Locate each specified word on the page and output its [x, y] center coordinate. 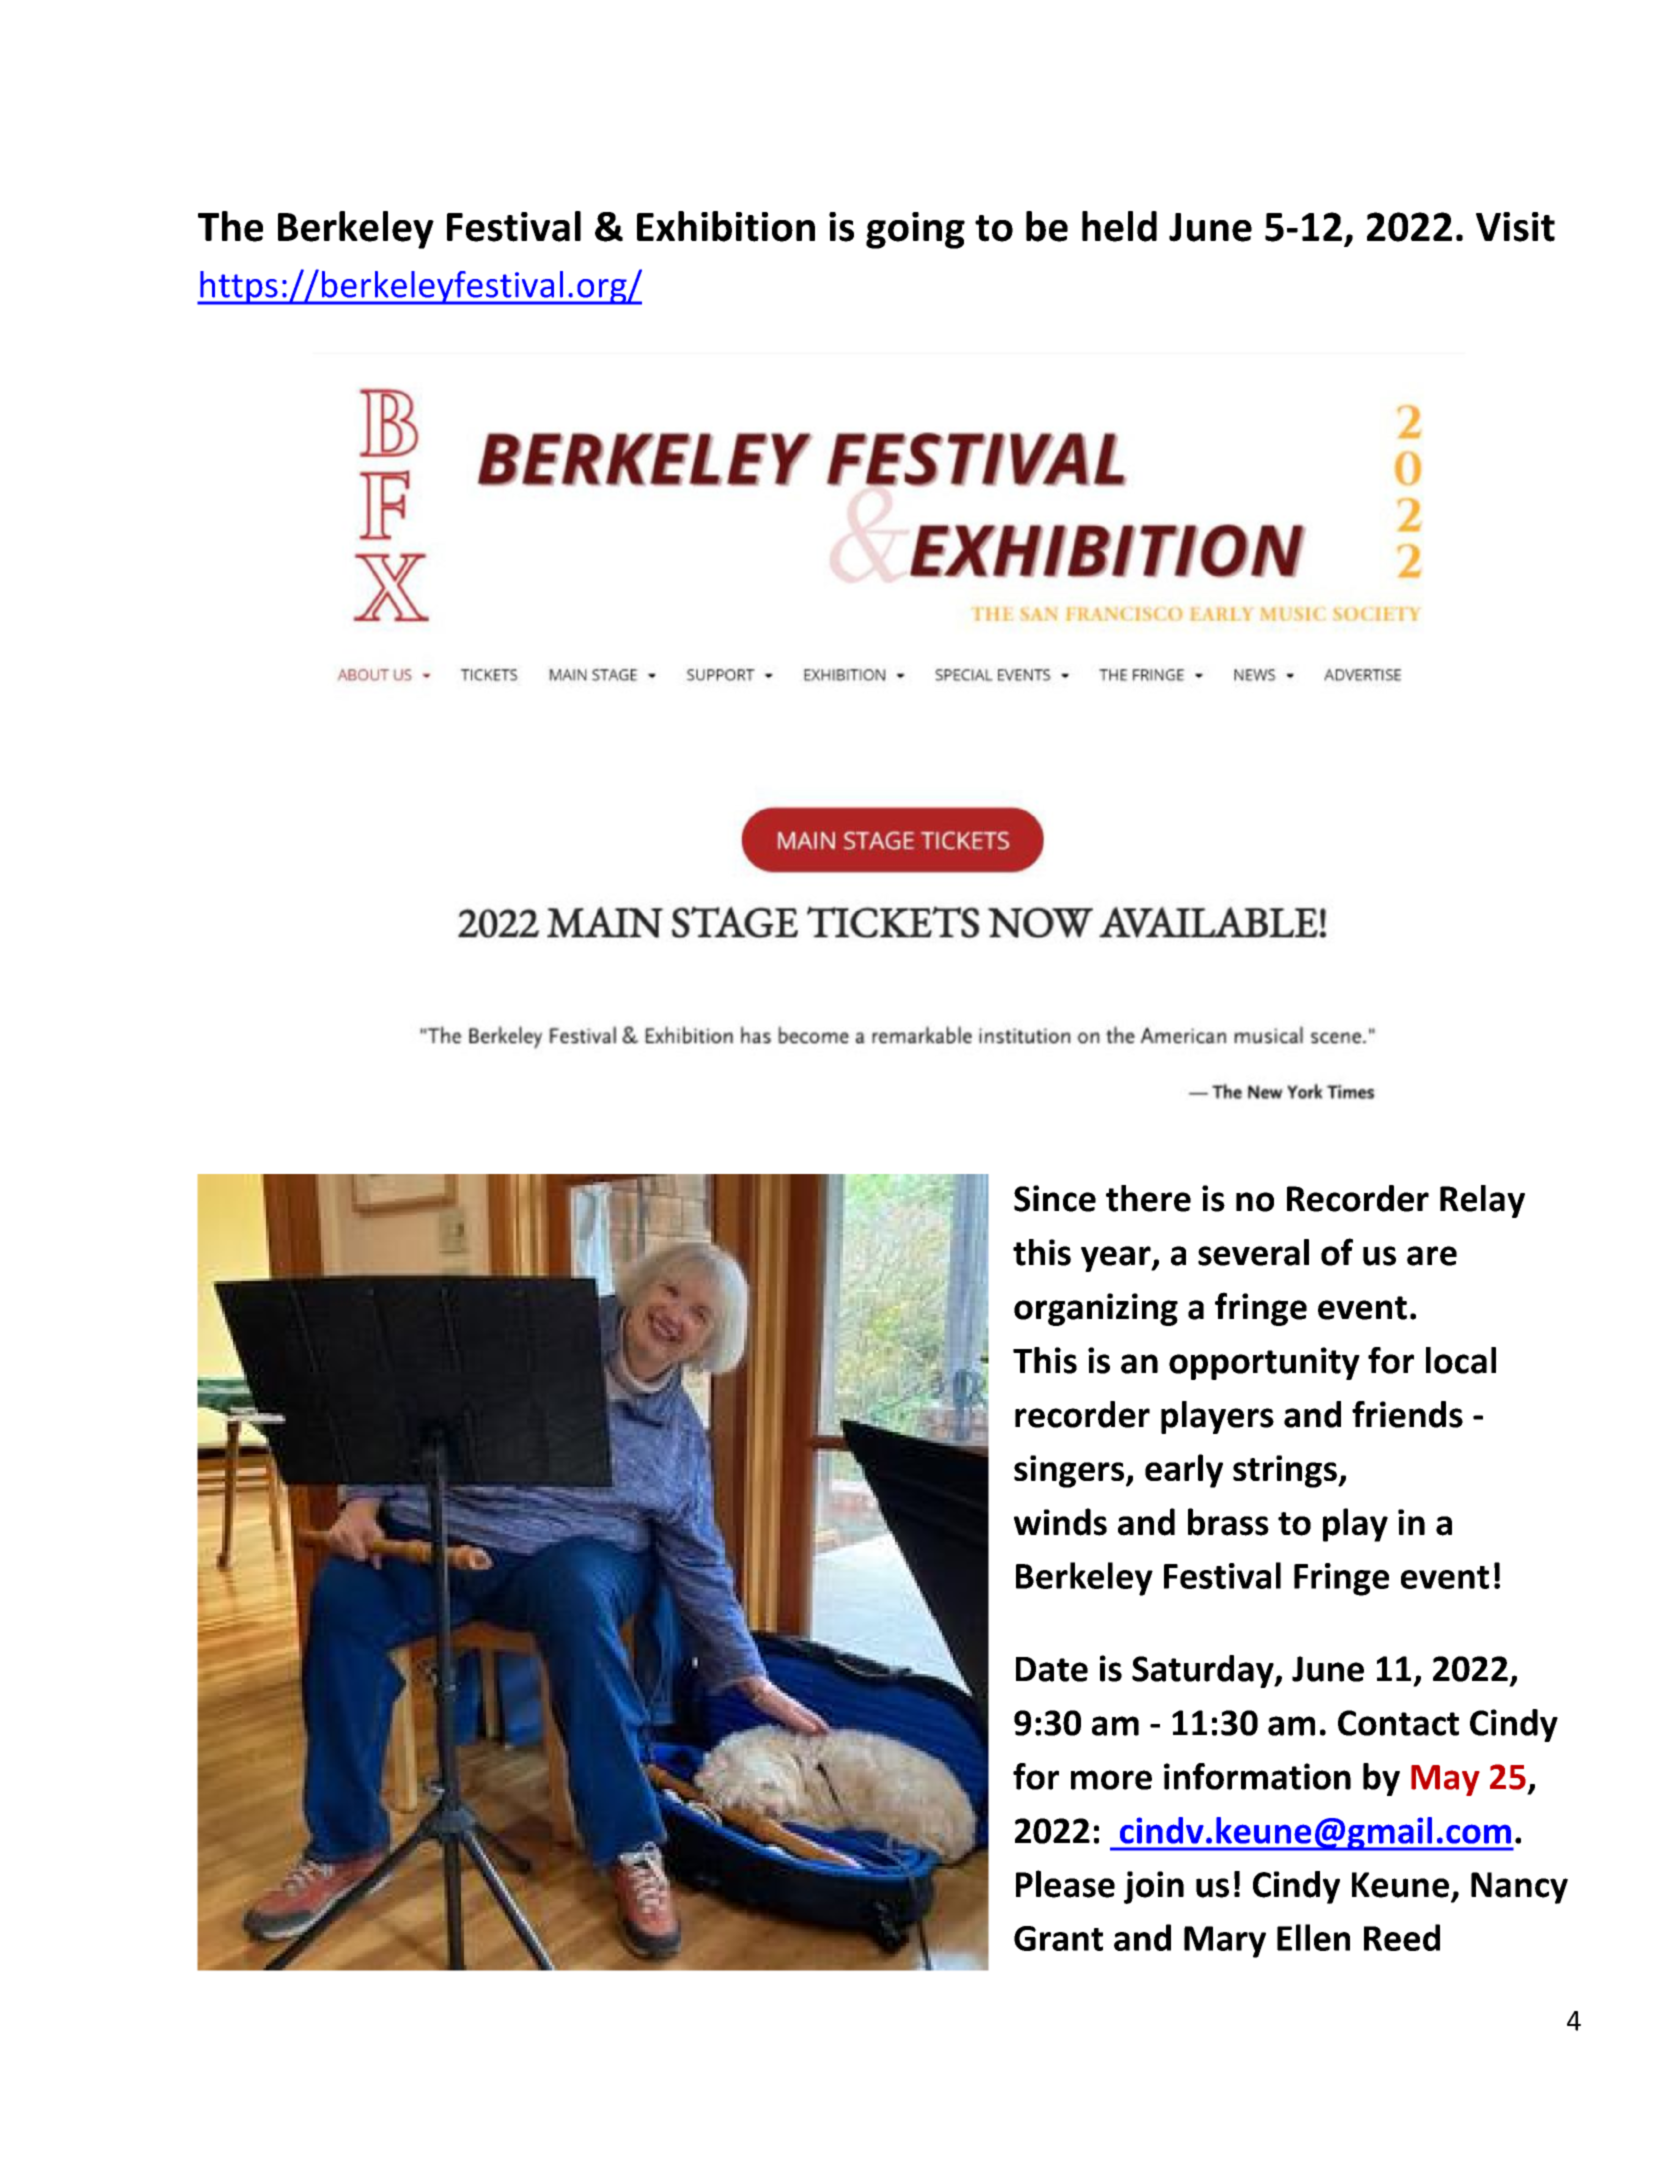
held [1119, 226]
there [1148, 1198]
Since [1055, 1198]
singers [1070, 1471]
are [1432, 1256]
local [1461, 1360]
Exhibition [726, 226]
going [915, 230]
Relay [1482, 1201]
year [1117, 1259]
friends [1407, 1414]
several [1253, 1252]
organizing [1096, 1309]
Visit [1515, 227]
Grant [1058, 1938]
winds [1060, 1522]
